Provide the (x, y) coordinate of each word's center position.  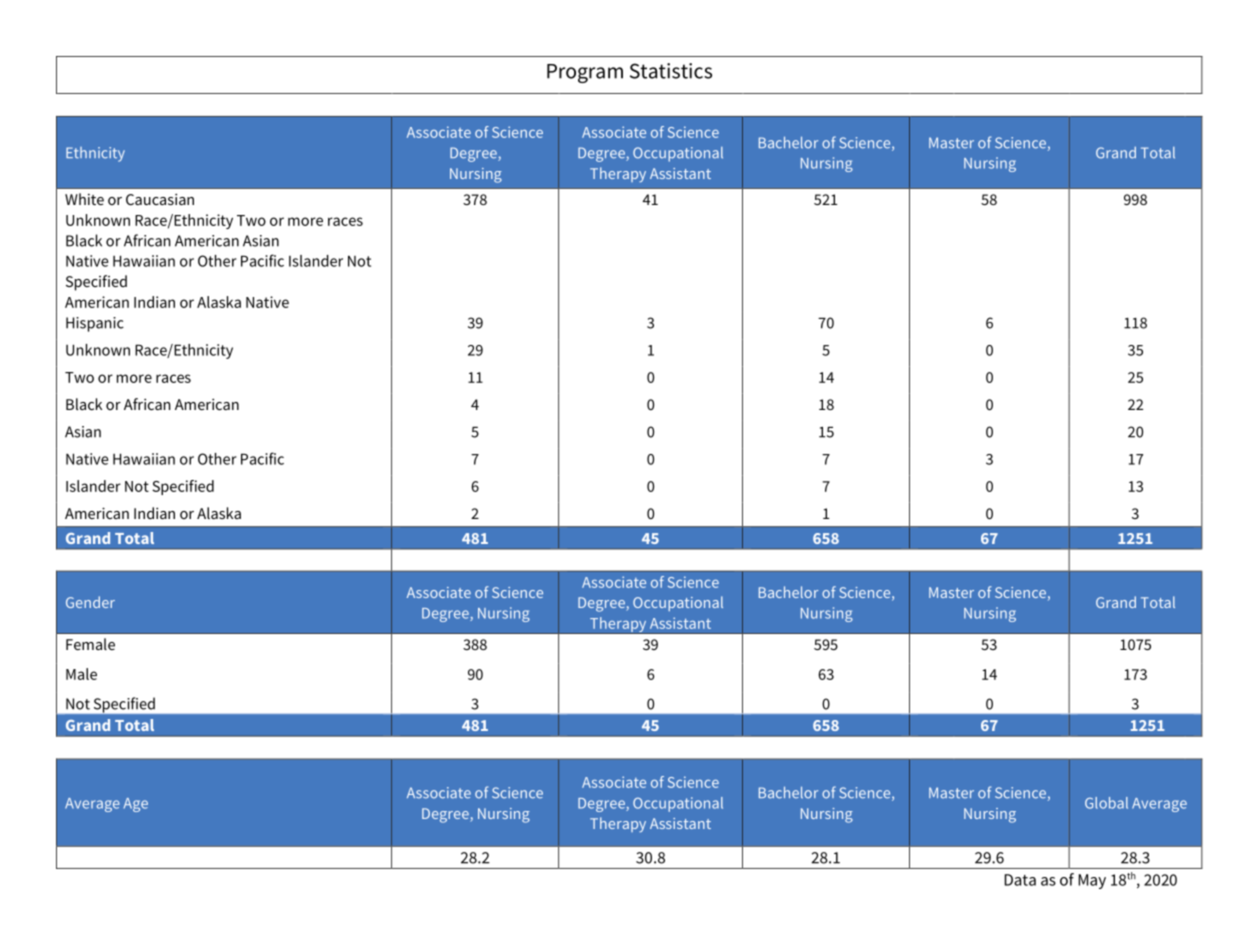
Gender (90, 602)
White (84, 199)
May (1092, 881)
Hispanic (95, 324)
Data (1020, 880)
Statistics (671, 71)
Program (585, 73)
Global (1106, 803)
